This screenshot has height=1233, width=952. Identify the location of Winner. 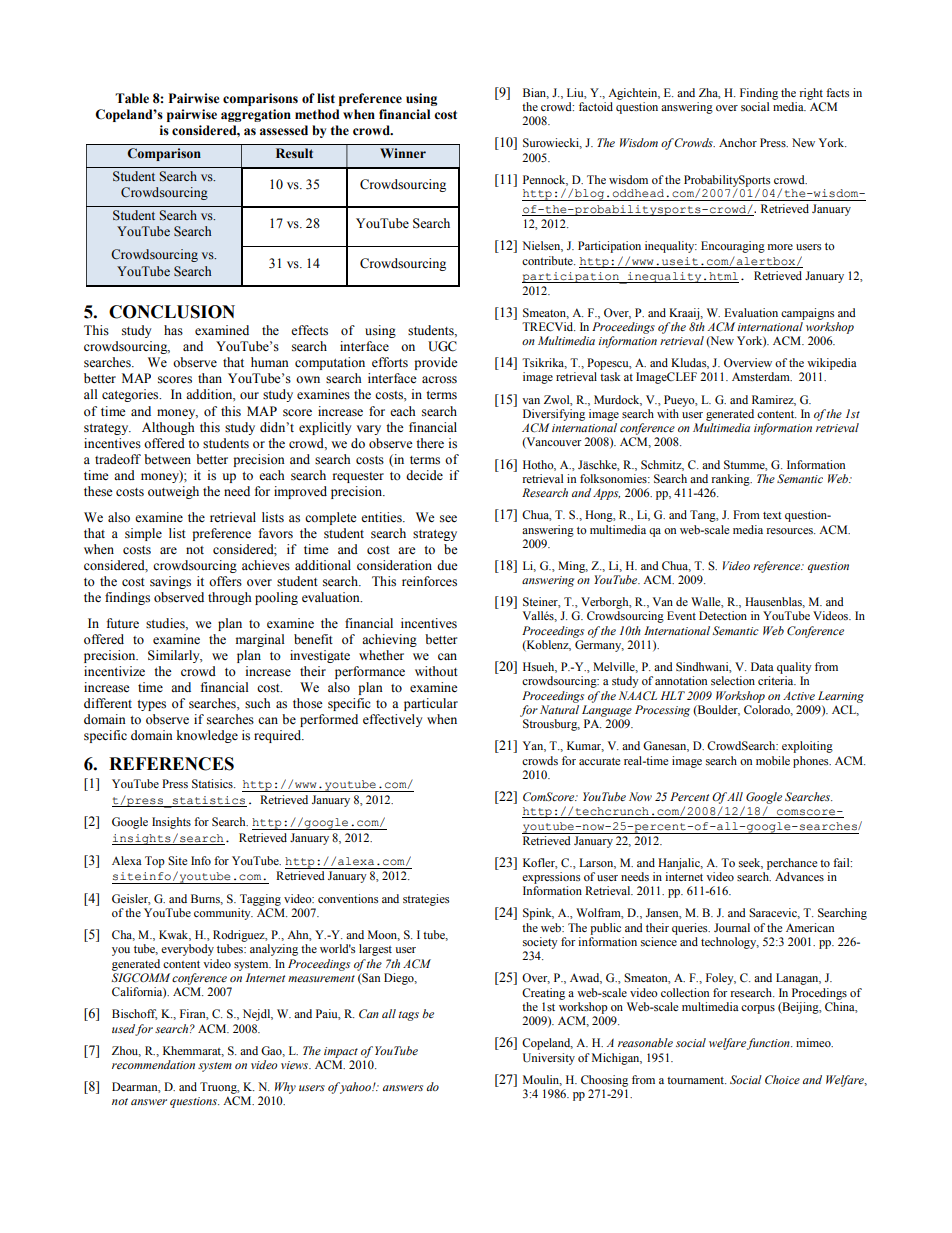
(403, 153).
